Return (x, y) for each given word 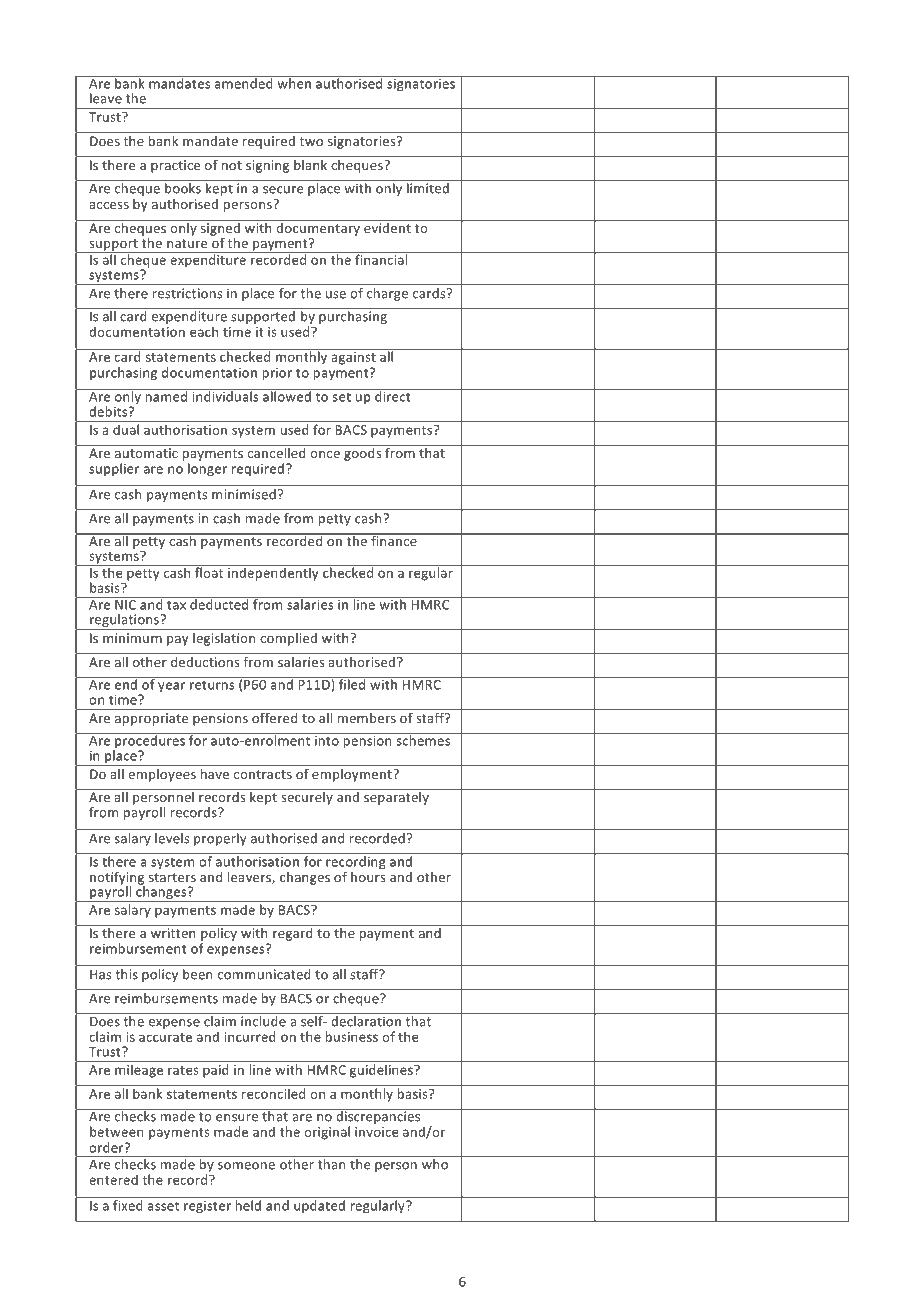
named (166, 395)
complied (288, 639)
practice (175, 166)
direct (393, 395)
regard (293, 933)
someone (246, 1166)
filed (352, 683)
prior (277, 374)
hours (368, 877)
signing (267, 166)
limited (428, 187)
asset (163, 1206)
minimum (132, 638)
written (173, 931)
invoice (377, 1132)
